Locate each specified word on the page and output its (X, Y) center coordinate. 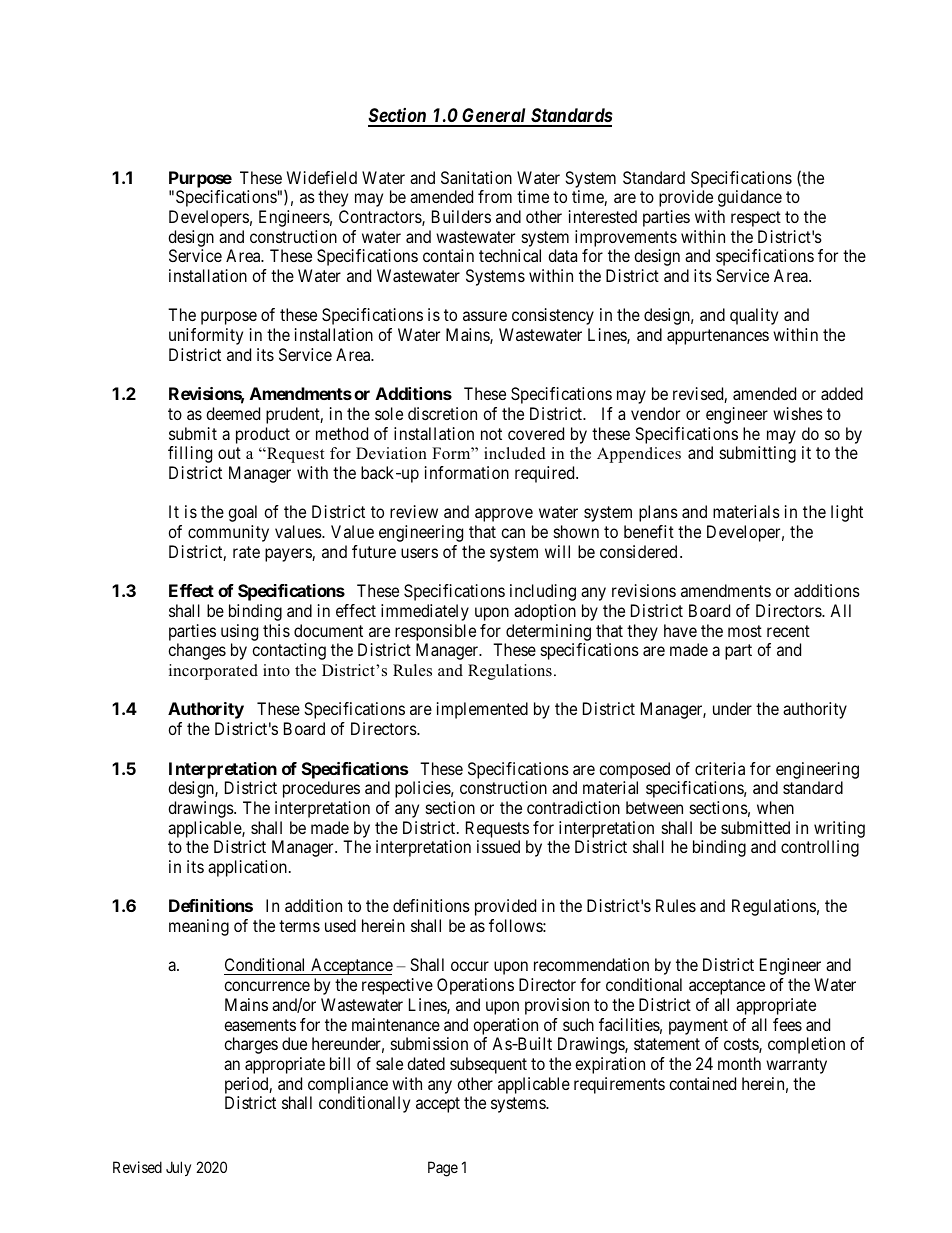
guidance (750, 198)
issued (498, 846)
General (494, 117)
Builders (461, 216)
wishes (798, 413)
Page (443, 1169)
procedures (321, 789)
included (515, 453)
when (775, 807)
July (178, 1168)
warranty (796, 1066)
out (229, 453)
